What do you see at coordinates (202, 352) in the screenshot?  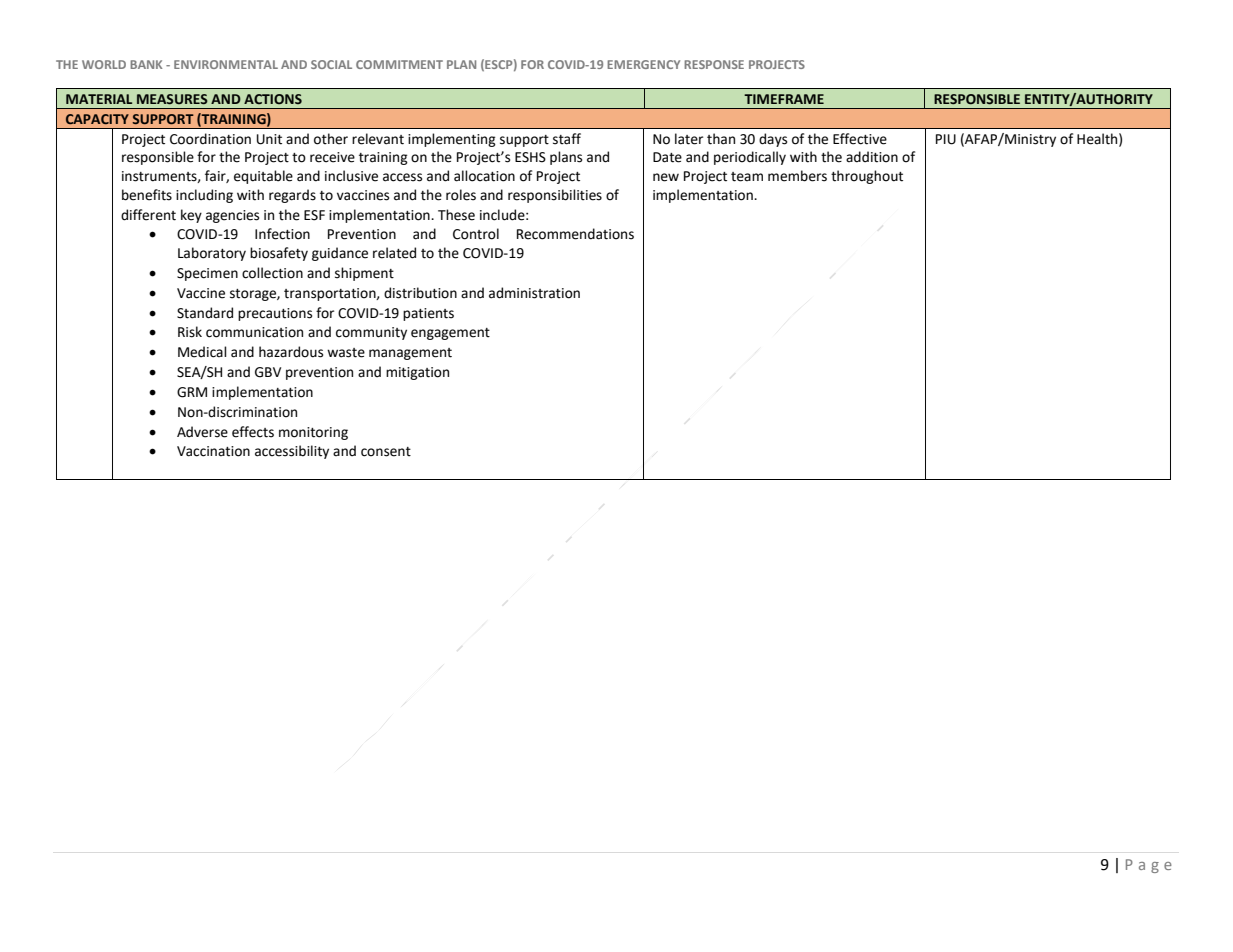 I see `Medical` at bounding box center [202, 352].
